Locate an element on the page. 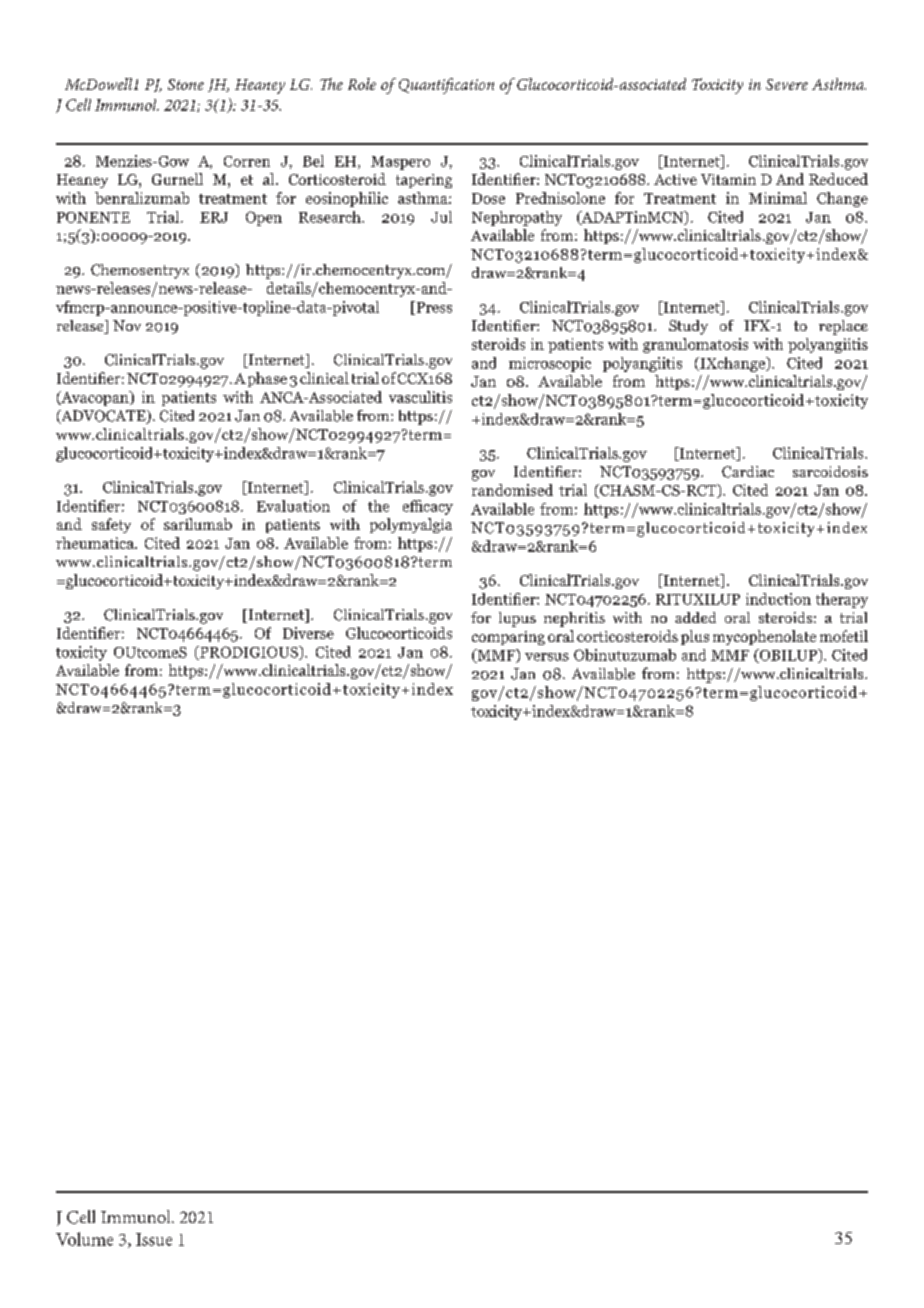 The image size is (924, 1308). vasculitis is located at coordinates (420, 397).
